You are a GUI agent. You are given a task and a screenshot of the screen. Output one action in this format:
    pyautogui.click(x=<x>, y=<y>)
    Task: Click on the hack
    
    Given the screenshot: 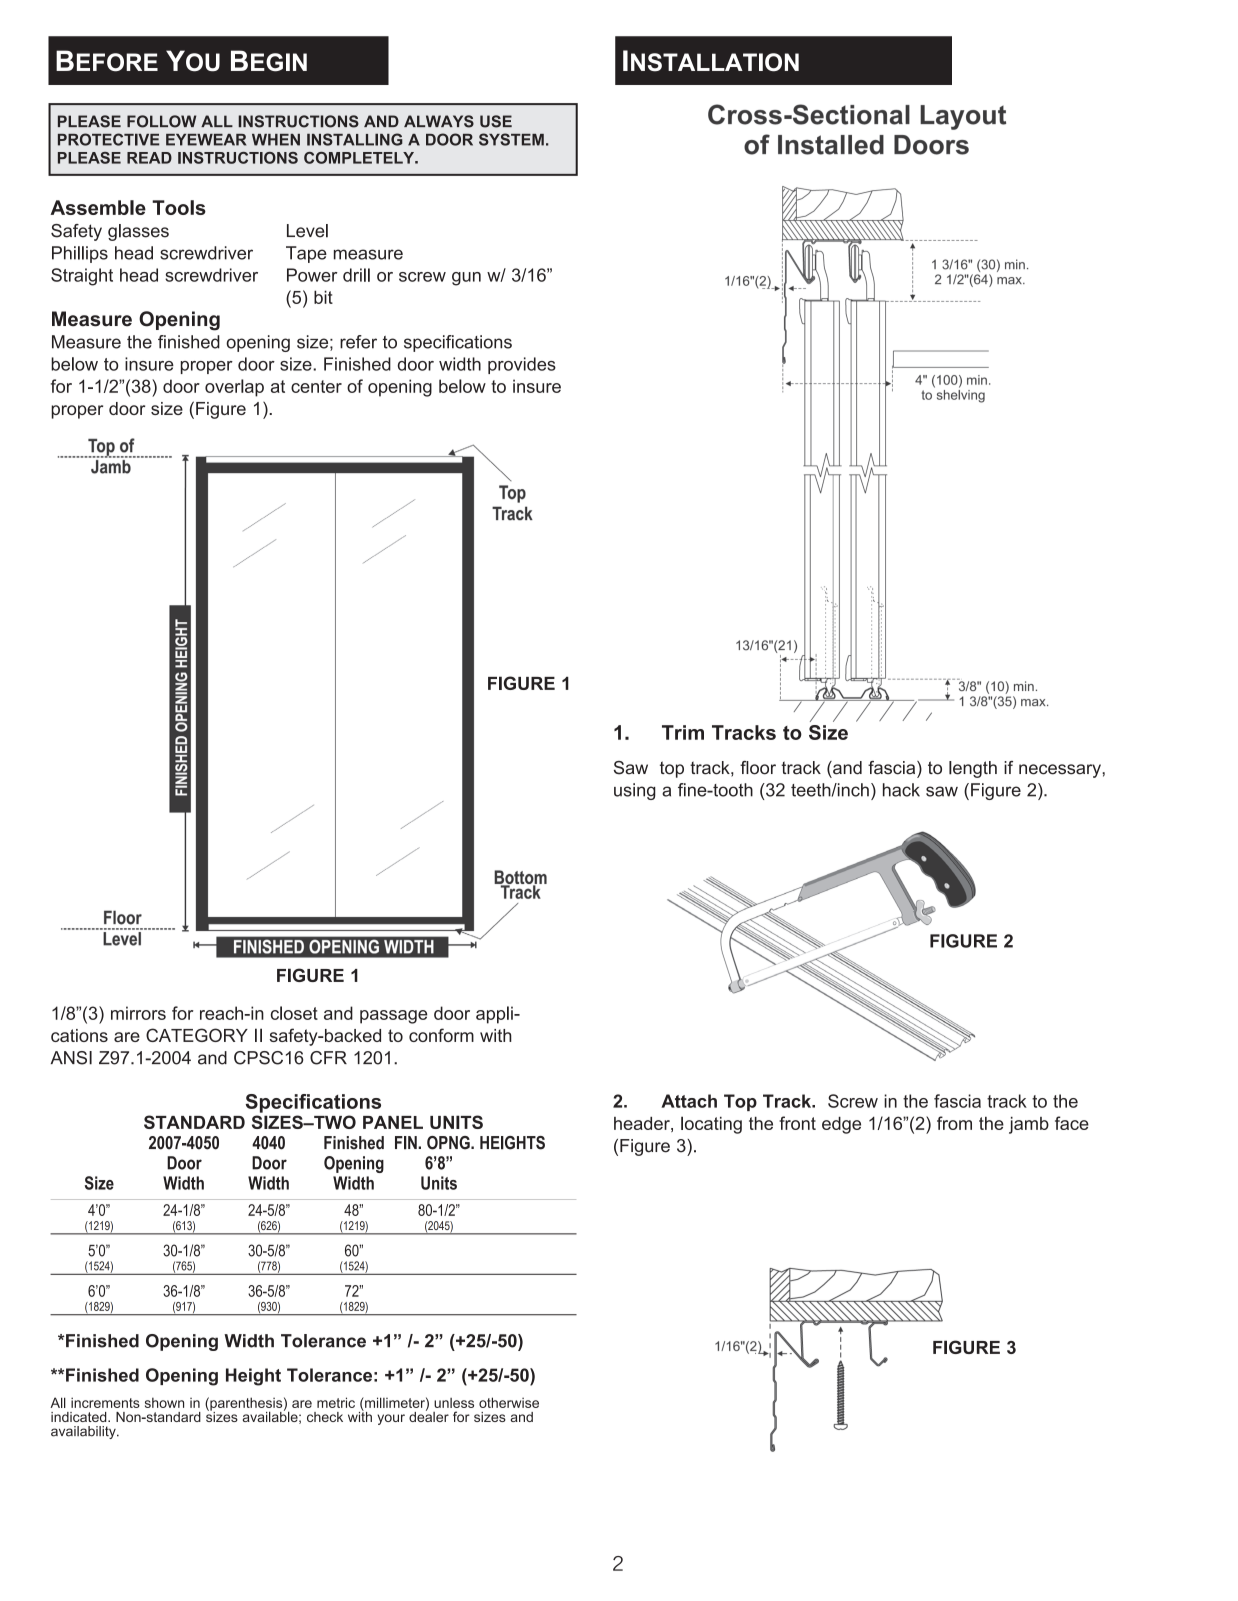 What is the action you would take?
    pyautogui.click(x=901, y=790)
